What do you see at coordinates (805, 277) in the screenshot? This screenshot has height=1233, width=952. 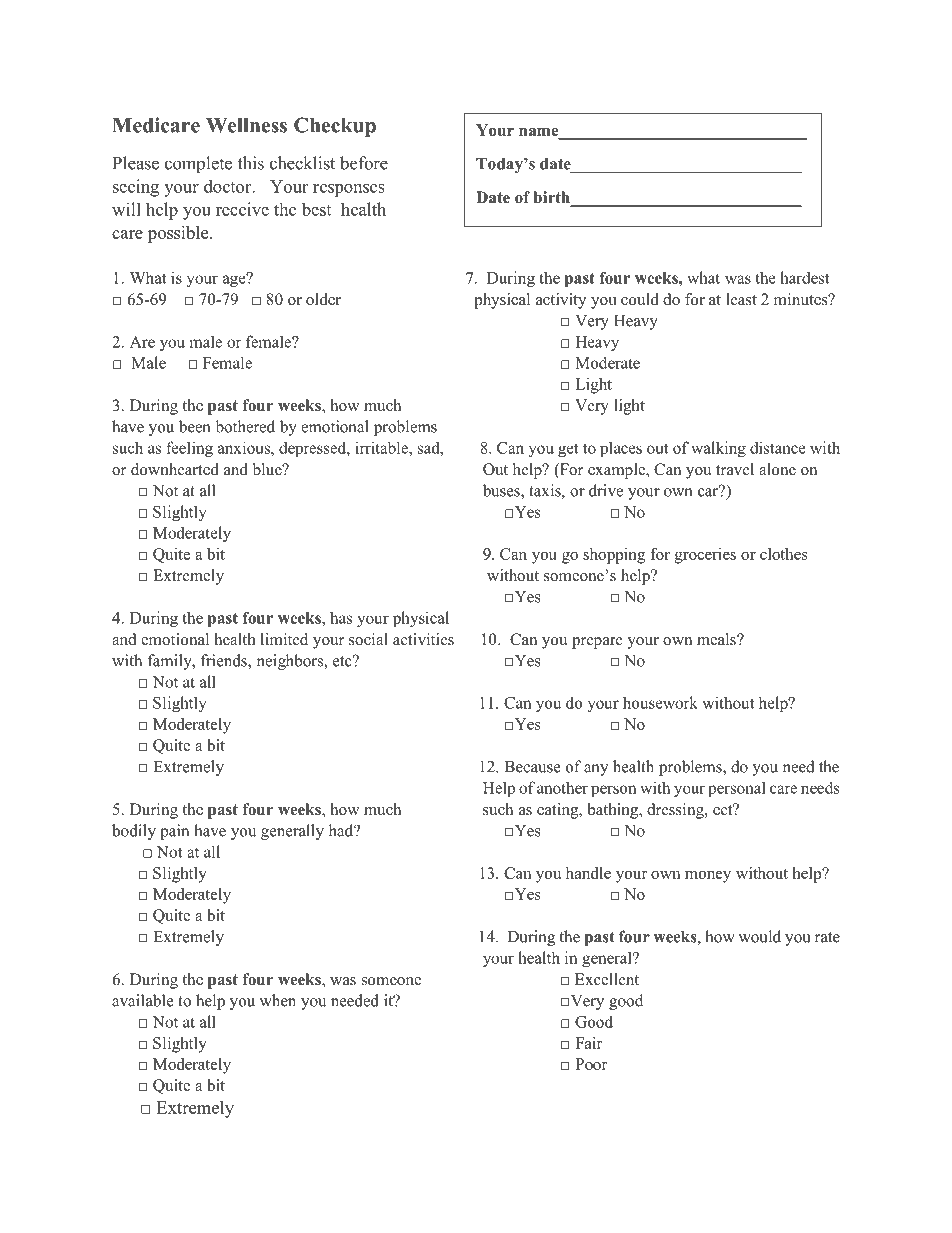 I see `hardest` at bounding box center [805, 277].
